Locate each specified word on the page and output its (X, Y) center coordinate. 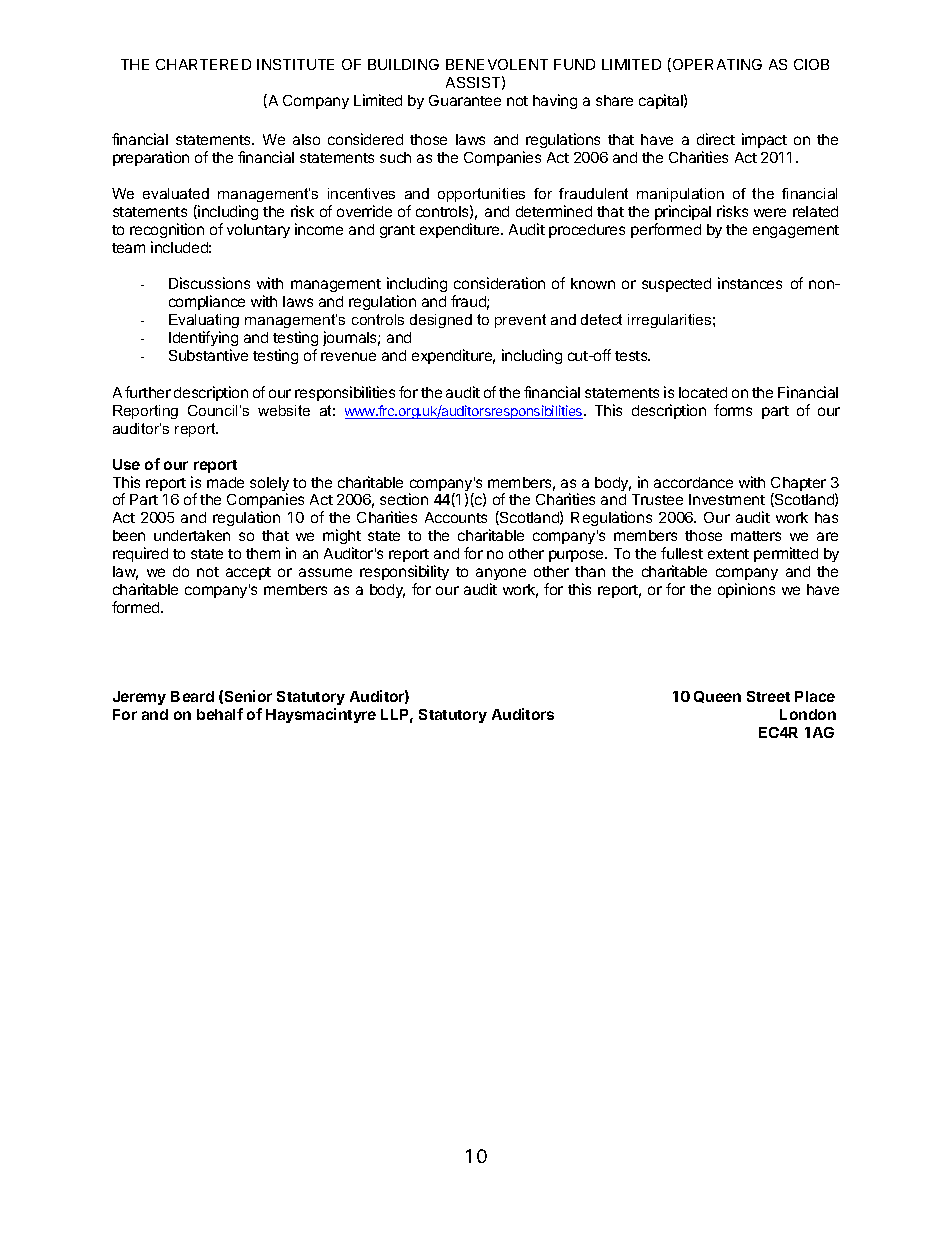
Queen (717, 697)
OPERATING (716, 65)
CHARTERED (203, 64)
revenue (348, 356)
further (148, 392)
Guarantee (465, 100)
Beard (192, 696)
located (703, 392)
